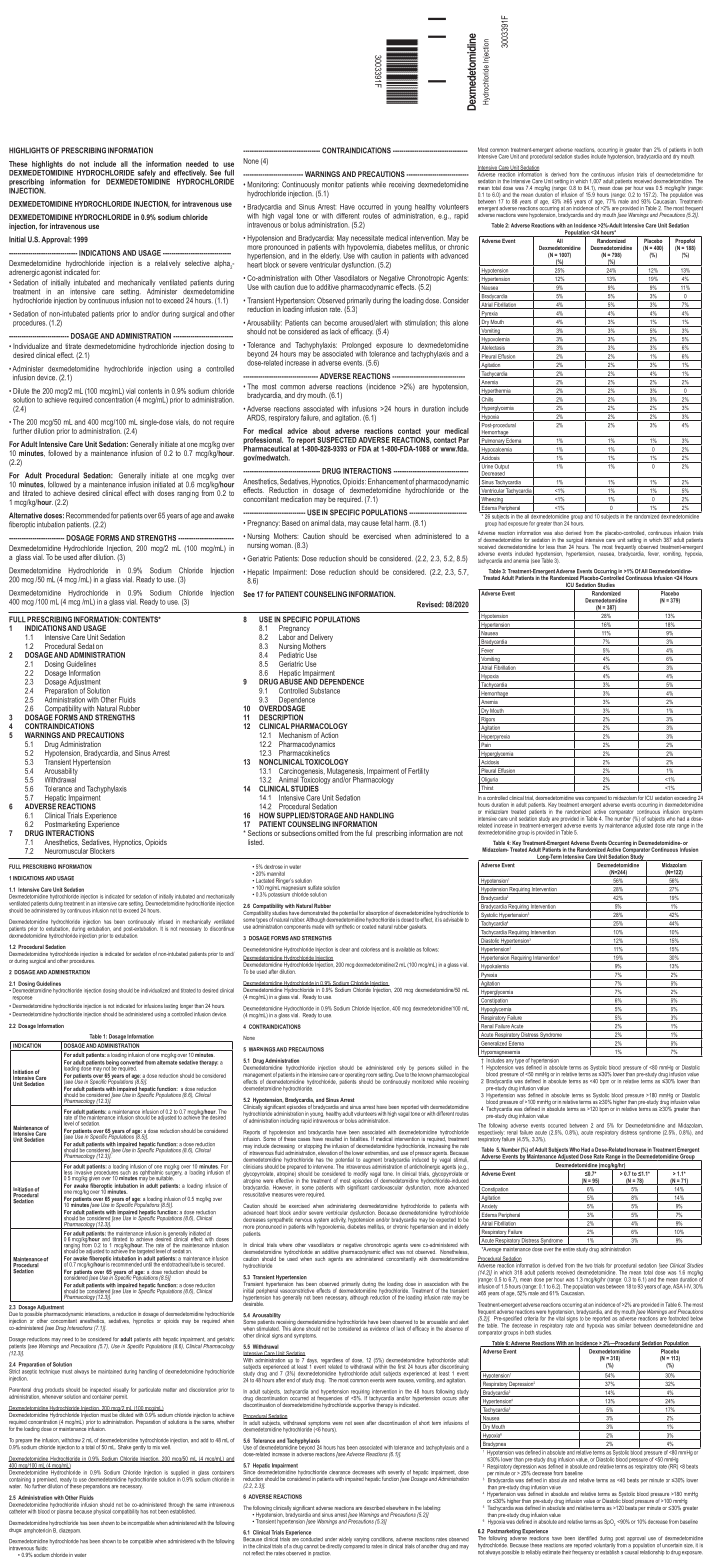  Describe the element at coordinates (431, 949) in the page. I see `follows` at that location.
